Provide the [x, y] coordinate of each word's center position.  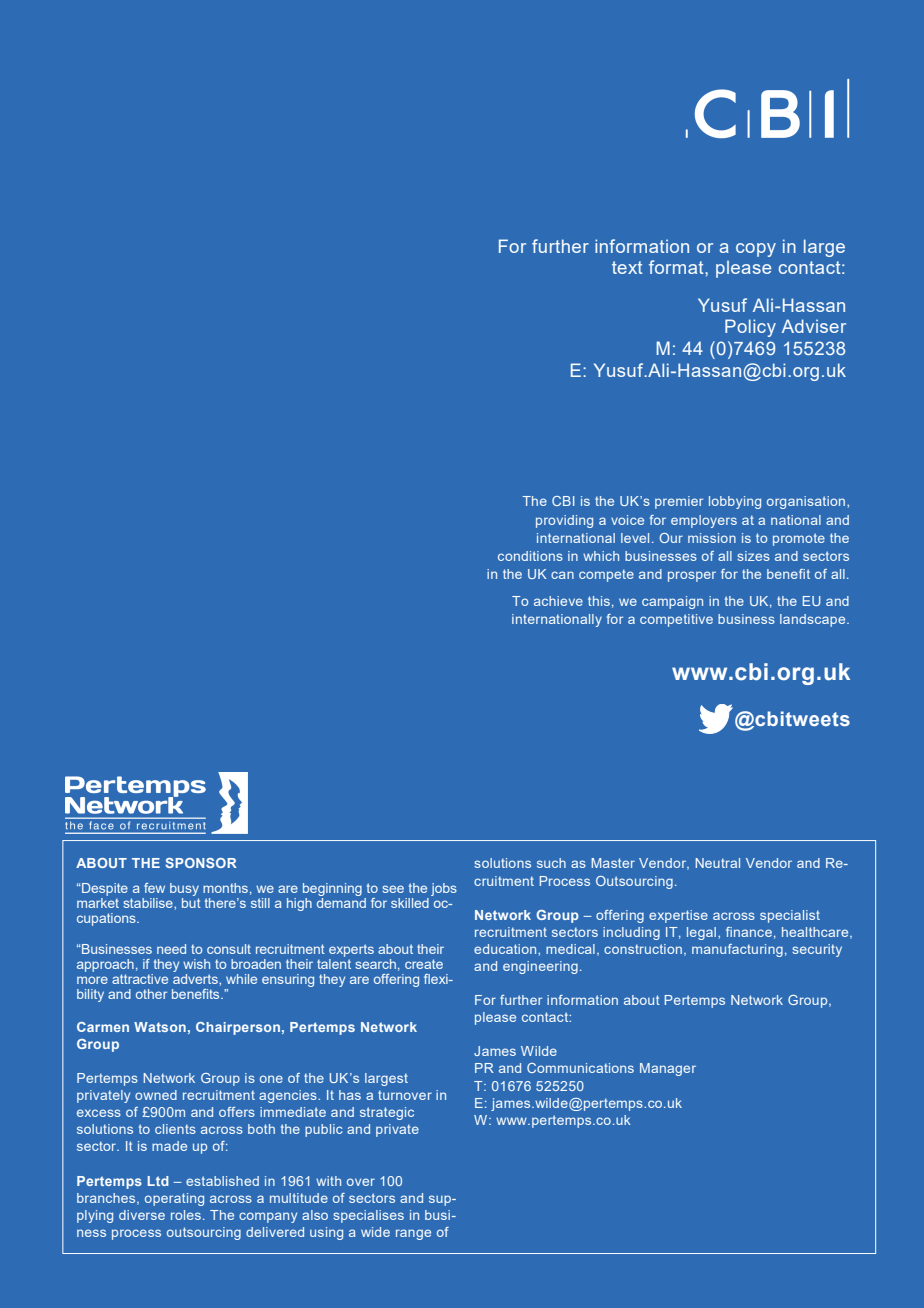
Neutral [718, 863]
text [627, 267]
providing [564, 521]
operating [174, 1199]
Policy [750, 328]
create [424, 964]
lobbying [735, 502]
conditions [530, 556]
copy [756, 250]
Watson [160, 1027]
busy [184, 889]
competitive [676, 620]
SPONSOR [201, 863]
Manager [668, 1069]
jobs [444, 889]
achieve [558, 601]
